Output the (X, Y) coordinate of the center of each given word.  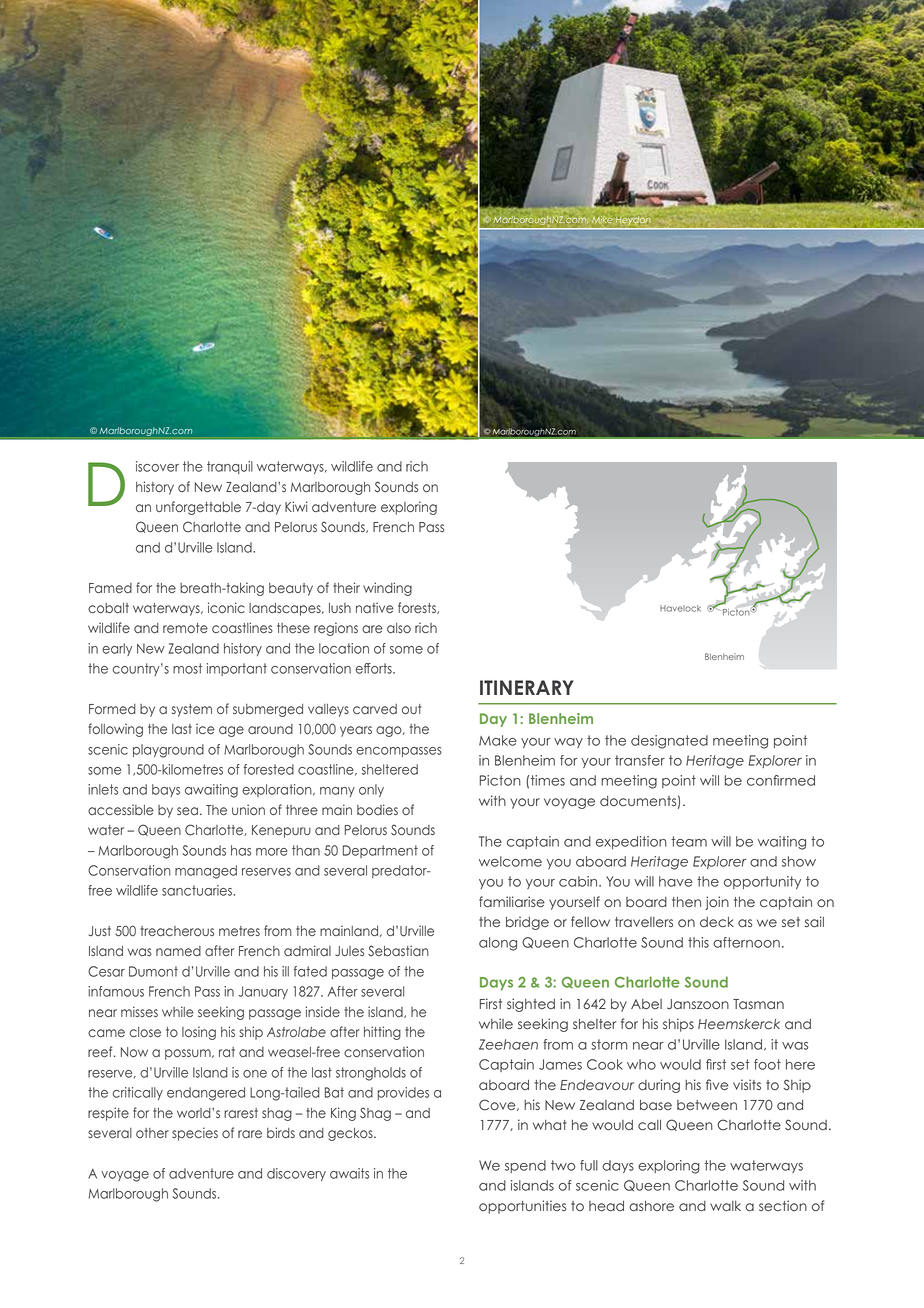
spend (525, 1166)
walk (725, 1206)
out (412, 709)
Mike (602, 219)
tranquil (230, 467)
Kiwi (296, 506)
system (192, 710)
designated (669, 742)
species (195, 1134)
